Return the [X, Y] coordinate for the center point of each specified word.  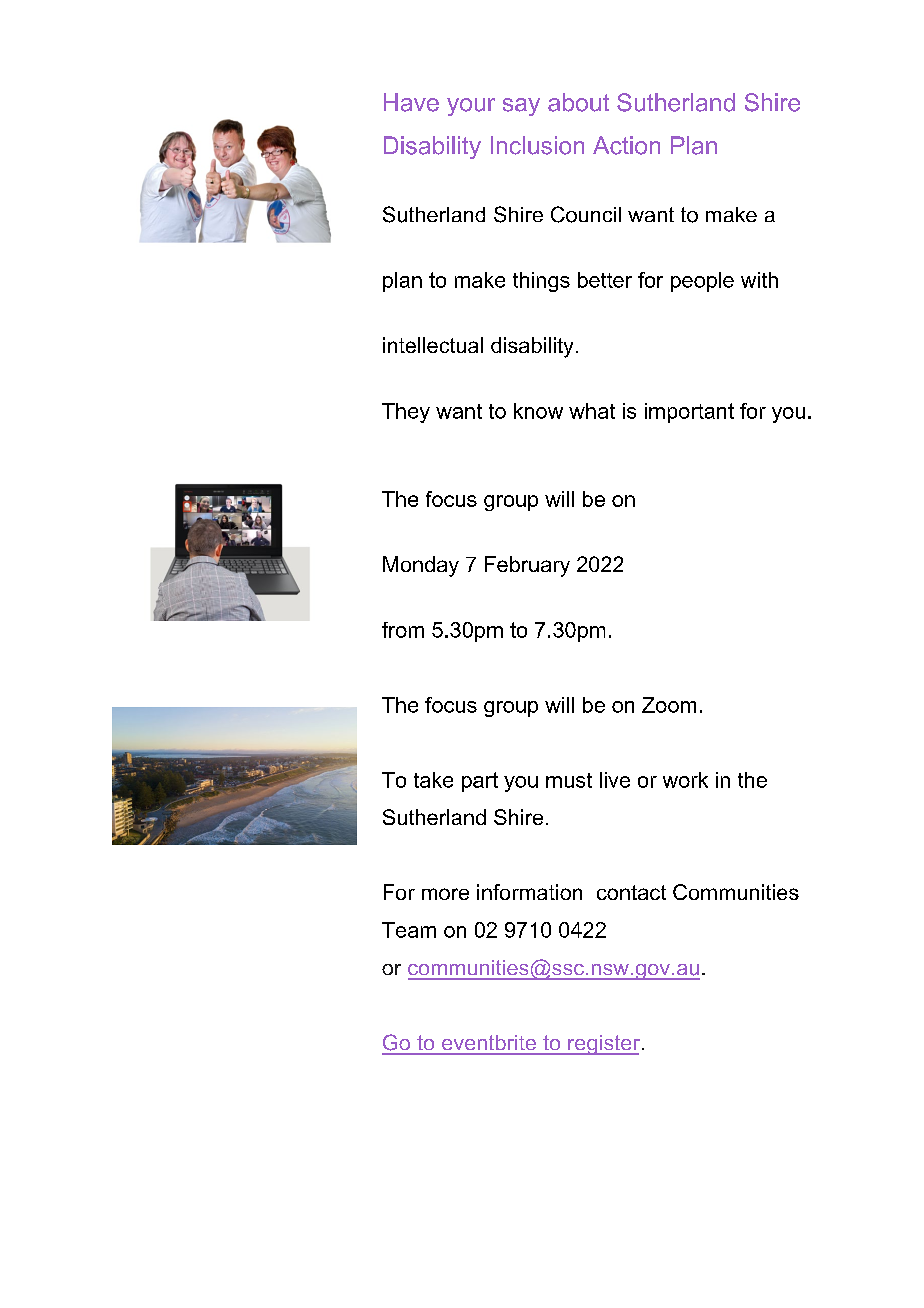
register [603, 1045]
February [527, 566]
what [592, 411]
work [685, 780]
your [471, 107]
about [578, 102]
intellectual [433, 345]
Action [626, 145]
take [433, 780]
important [689, 413]
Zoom [669, 705]
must [569, 780]
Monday [421, 566]
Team [409, 930]
